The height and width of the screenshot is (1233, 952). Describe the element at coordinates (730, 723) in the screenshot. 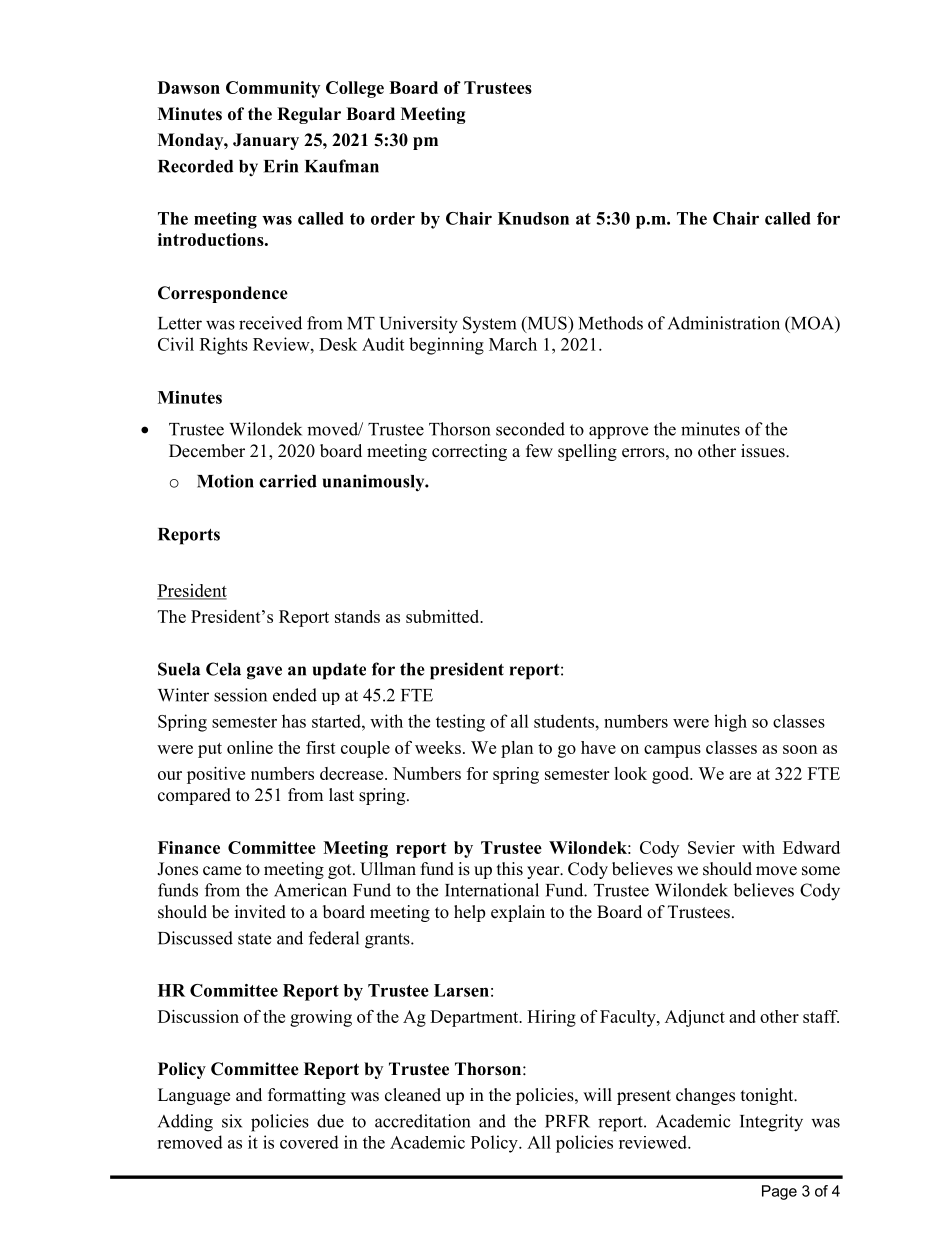

I see `high` at that location.
